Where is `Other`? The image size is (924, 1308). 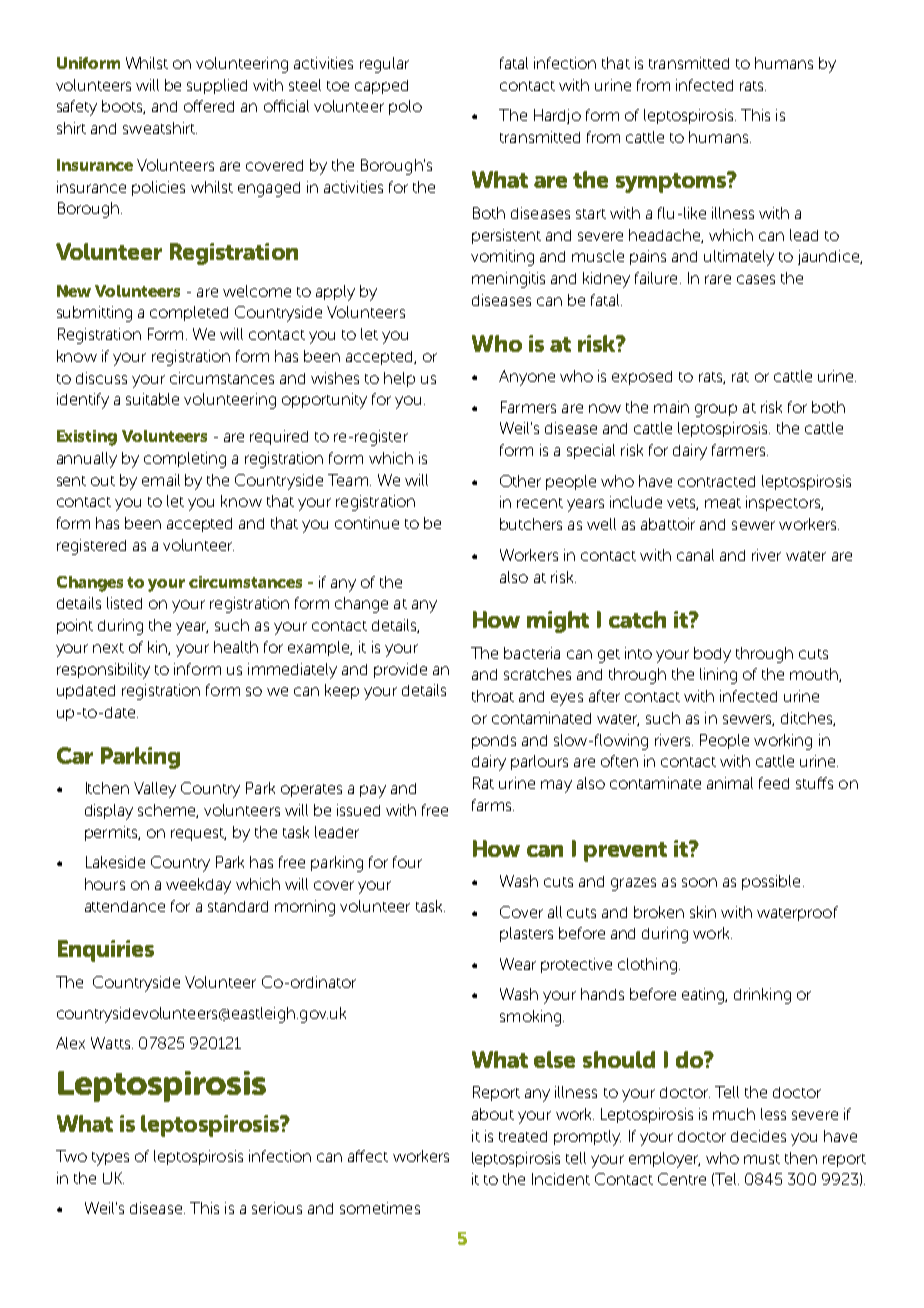
Other is located at coordinates (520, 481).
